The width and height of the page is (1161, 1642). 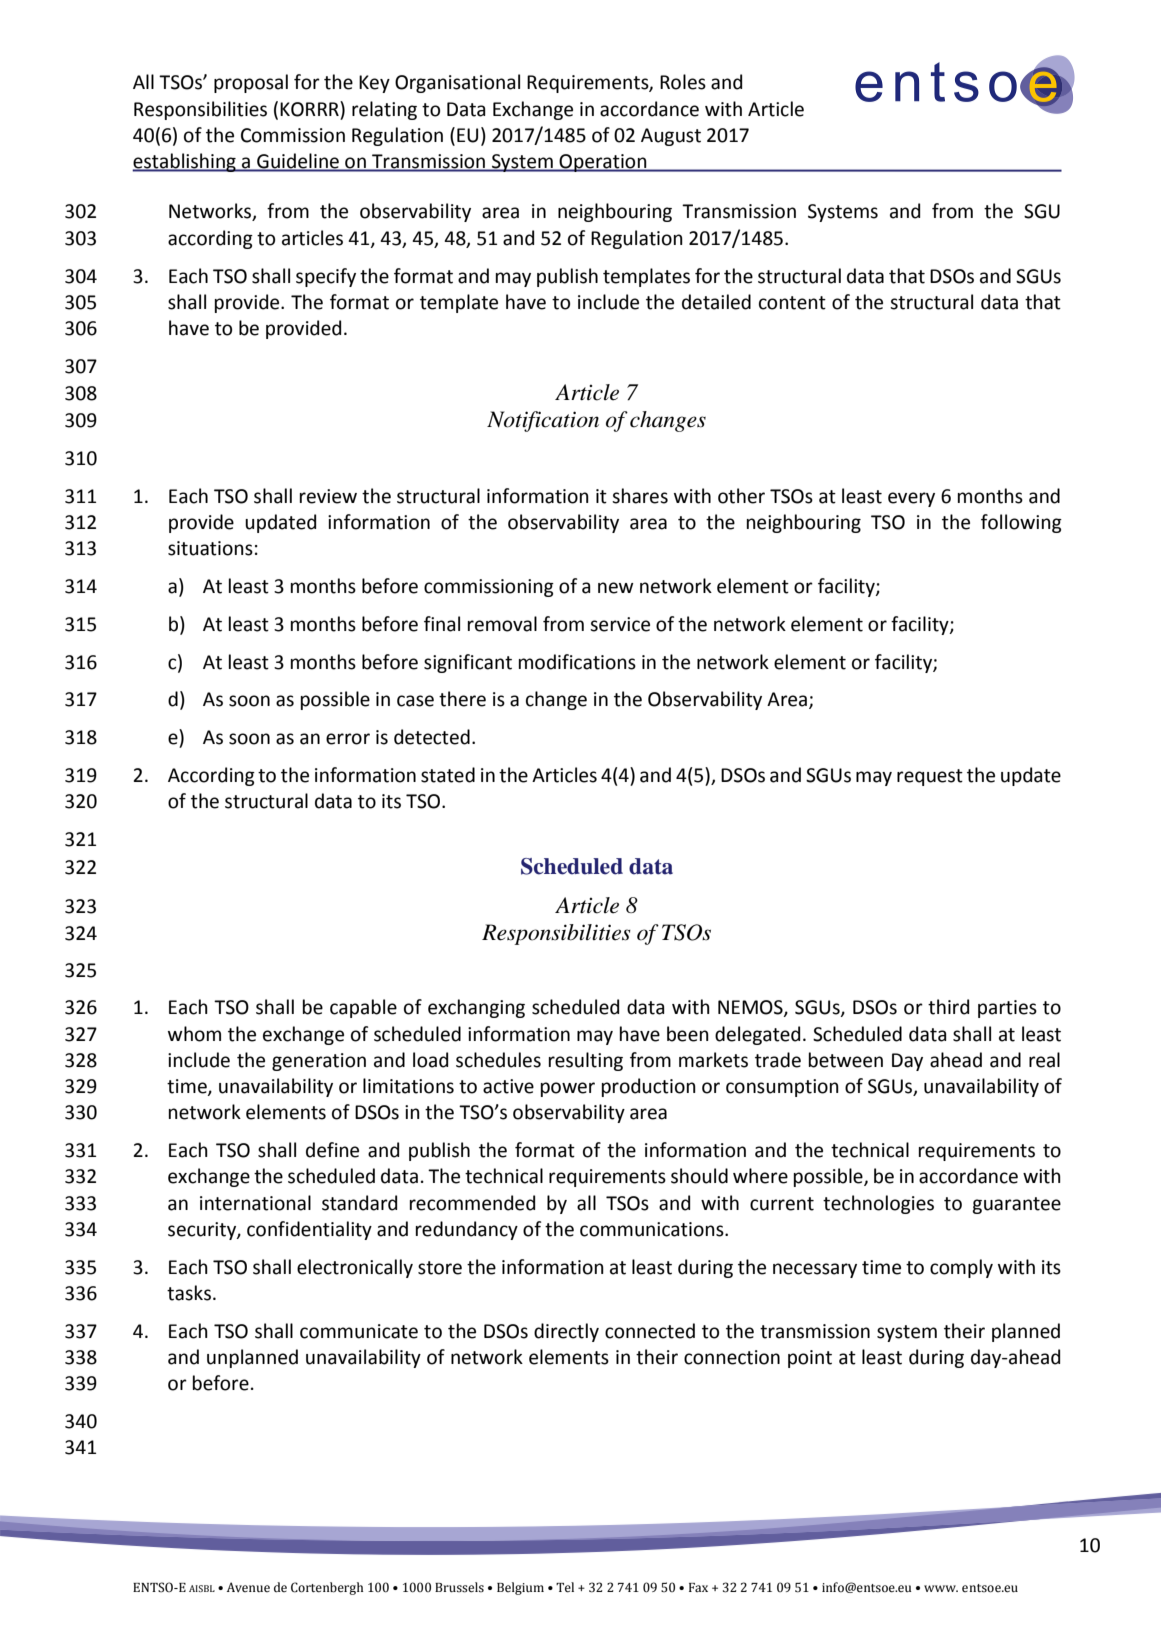 I want to click on review, so click(x=328, y=496).
